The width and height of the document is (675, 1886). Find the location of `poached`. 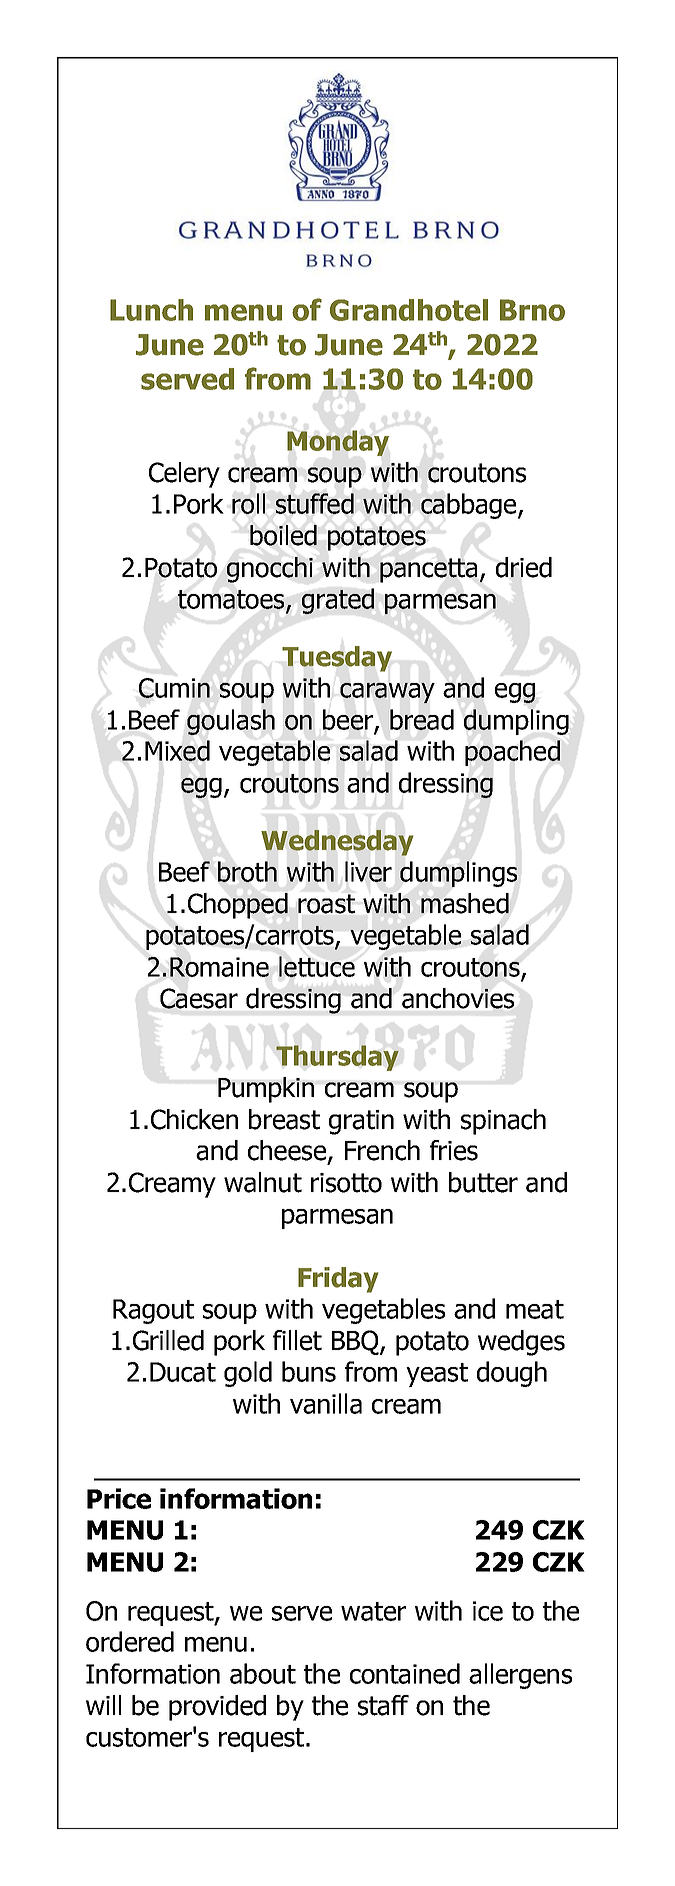

poached is located at coordinates (512, 753).
